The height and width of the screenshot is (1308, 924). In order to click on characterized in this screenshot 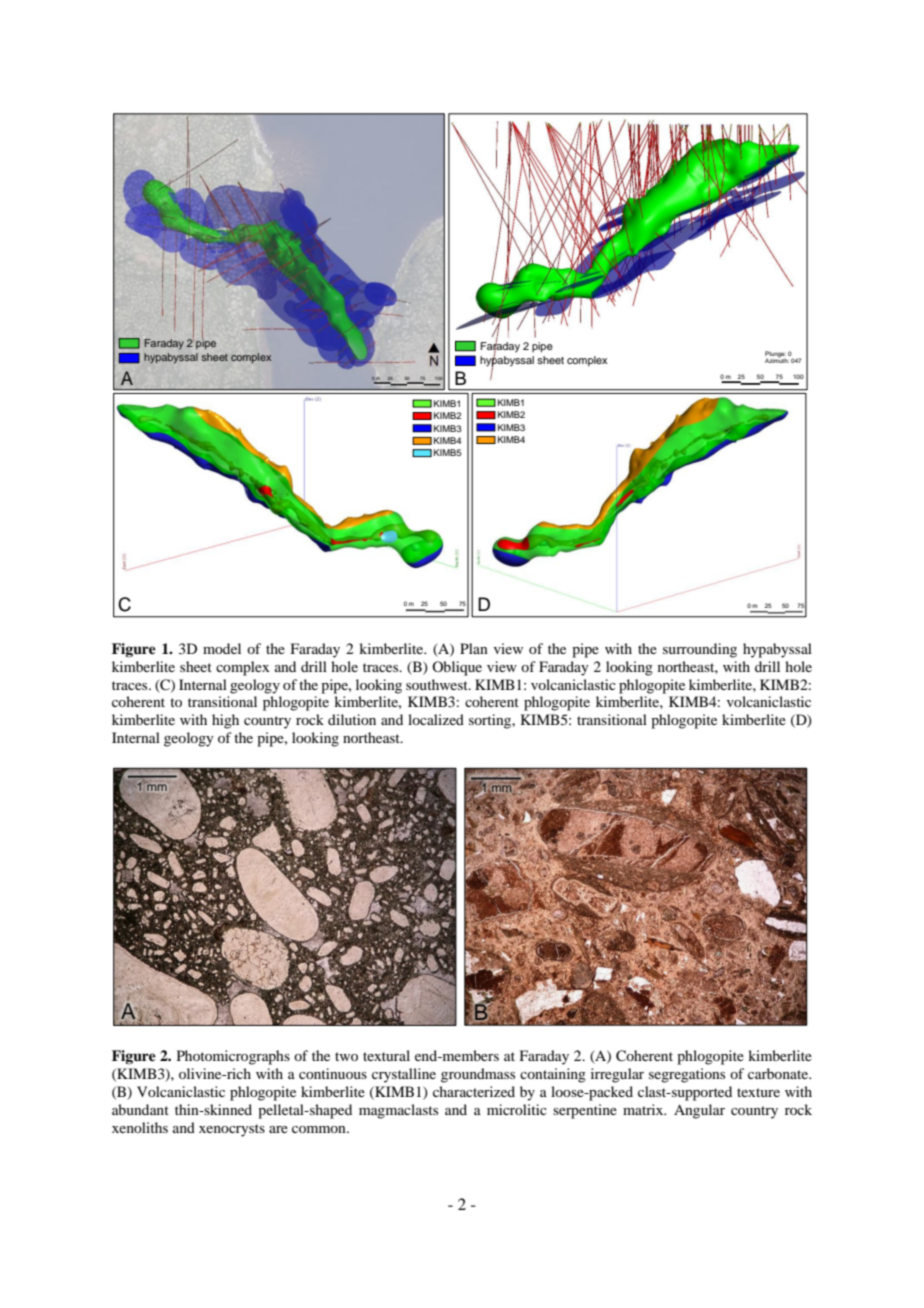, I will do `click(474, 1091)`.
